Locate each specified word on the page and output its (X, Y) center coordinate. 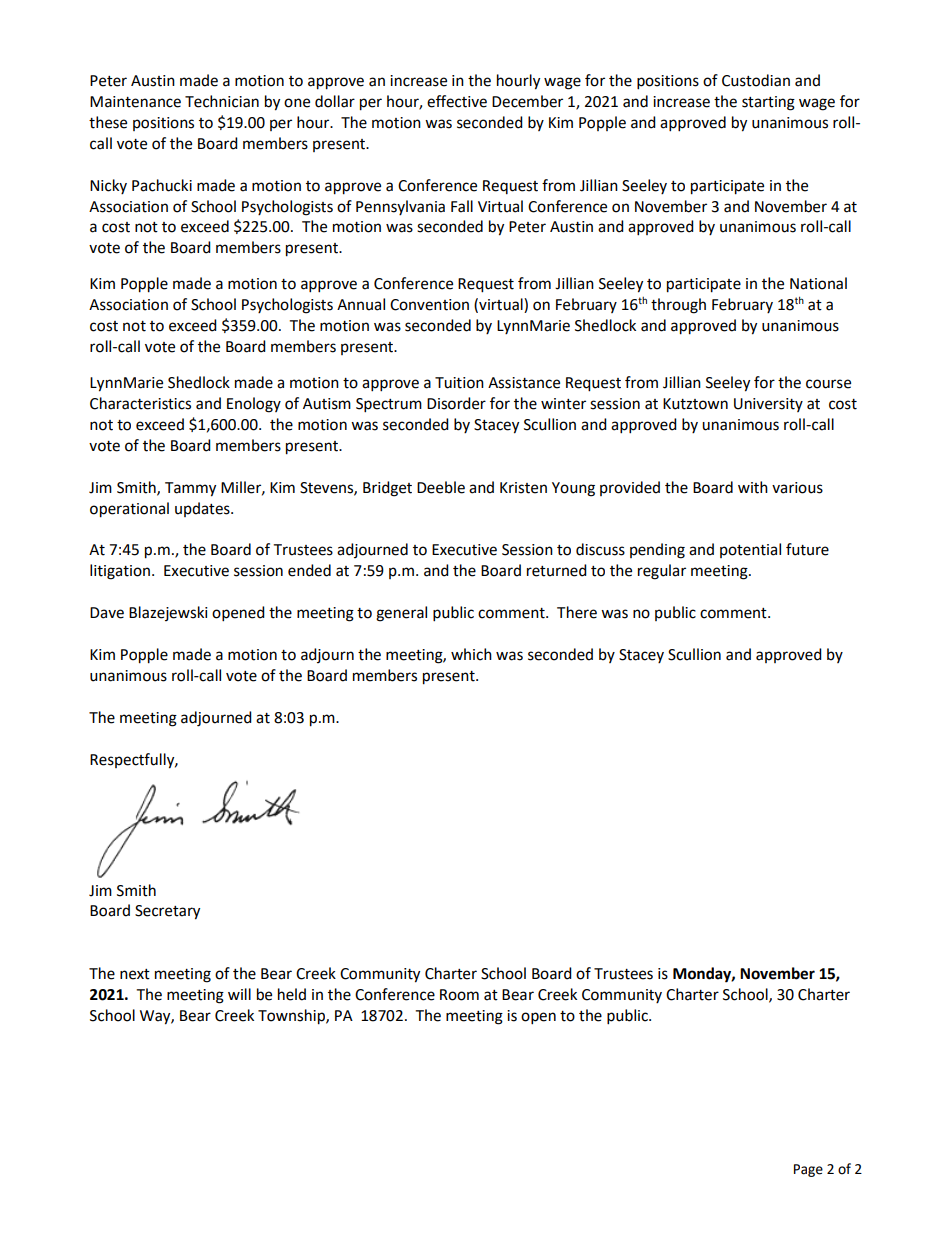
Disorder (456, 403)
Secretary (167, 912)
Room (459, 995)
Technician (222, 101)
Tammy (190, 489)
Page (808, 1170)
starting (768, 103)
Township (292, 1017)
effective (457, 101)
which (471, 654)
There (577, 612)
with (753, 487)
